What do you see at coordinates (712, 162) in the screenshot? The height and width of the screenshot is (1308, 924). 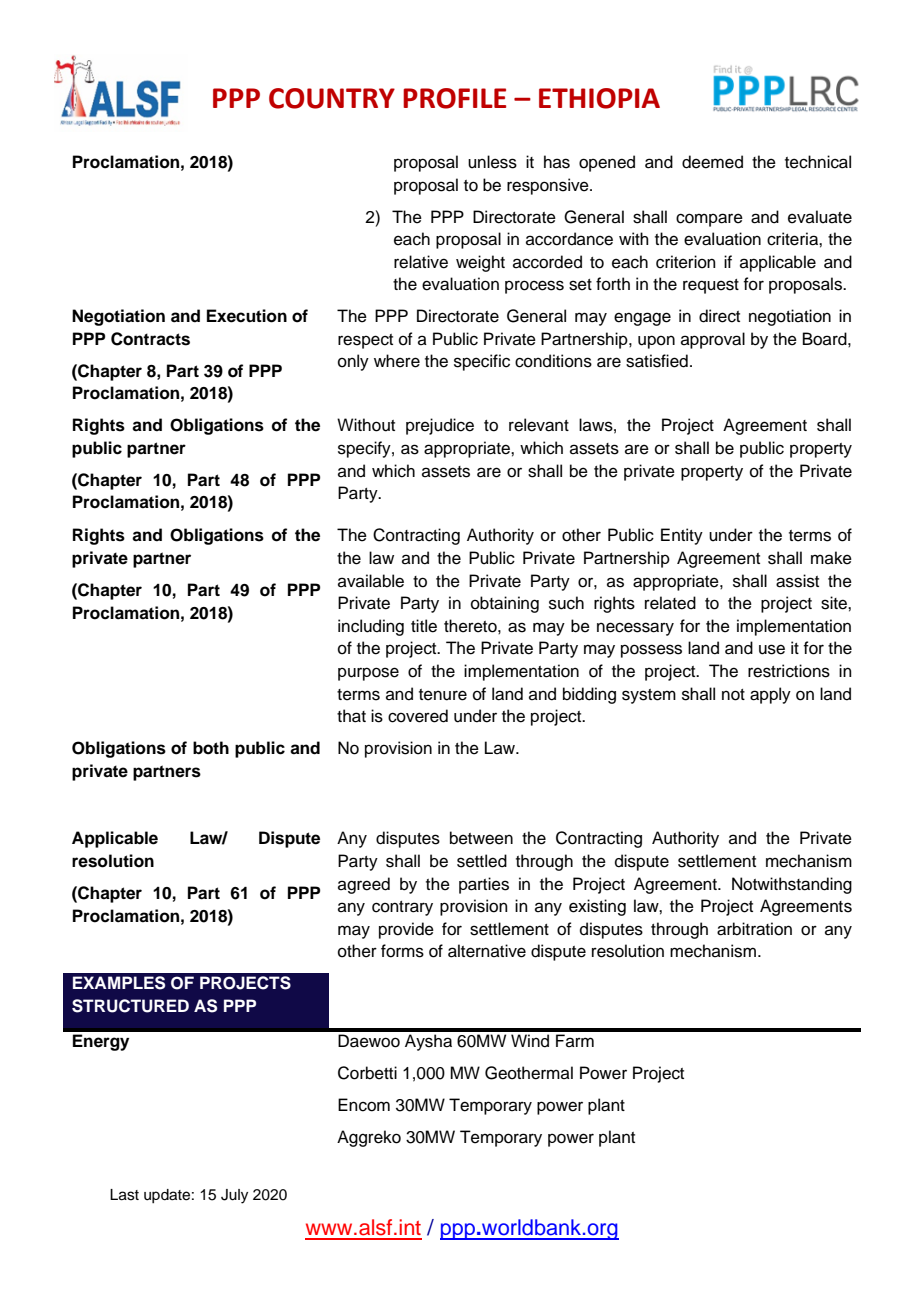 I see `deemed` at bounding box center [712, 162].
